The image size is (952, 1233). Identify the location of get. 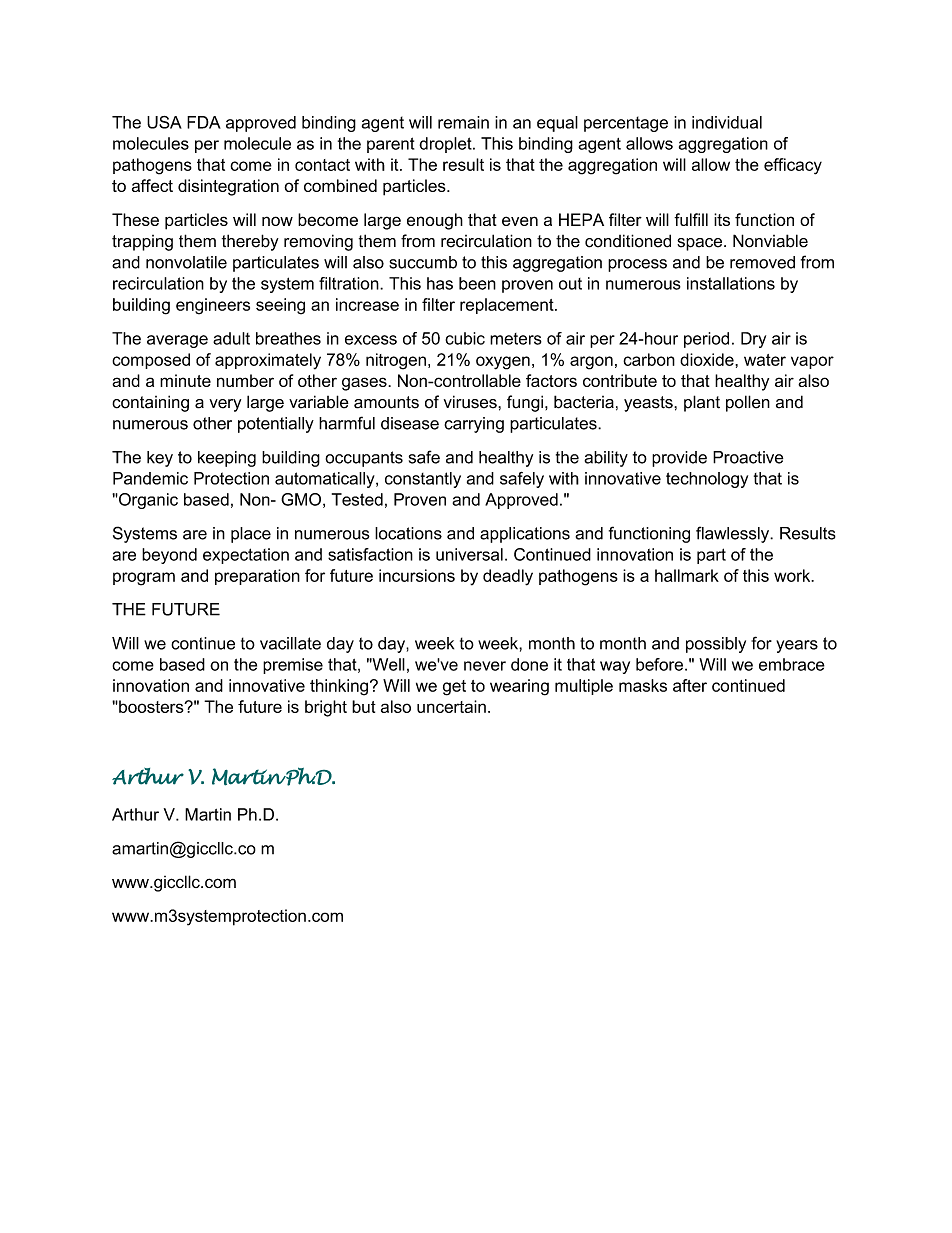
(454, 688).
